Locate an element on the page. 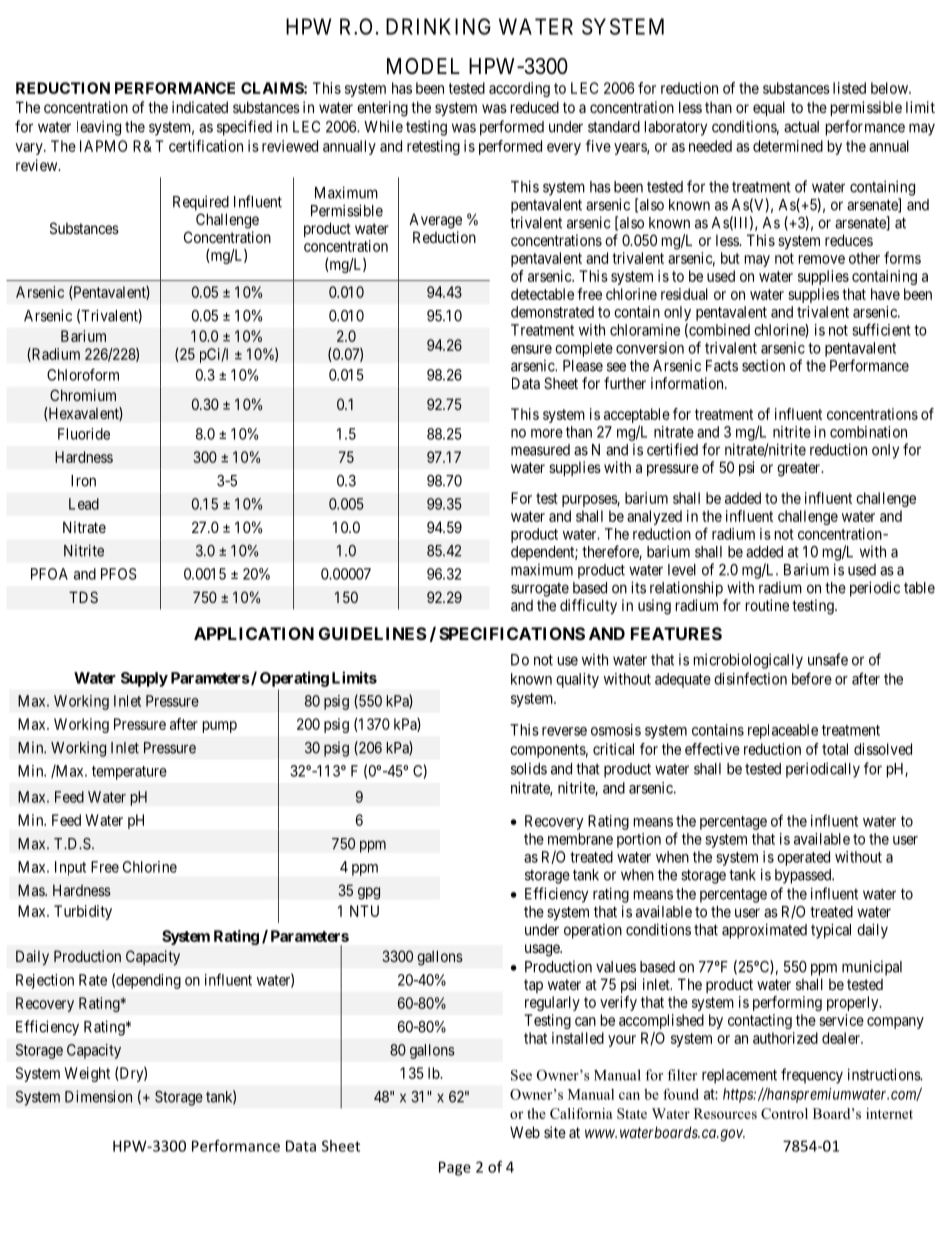 The image size is (952, 1233). before is located at coordinates (812, 678).
